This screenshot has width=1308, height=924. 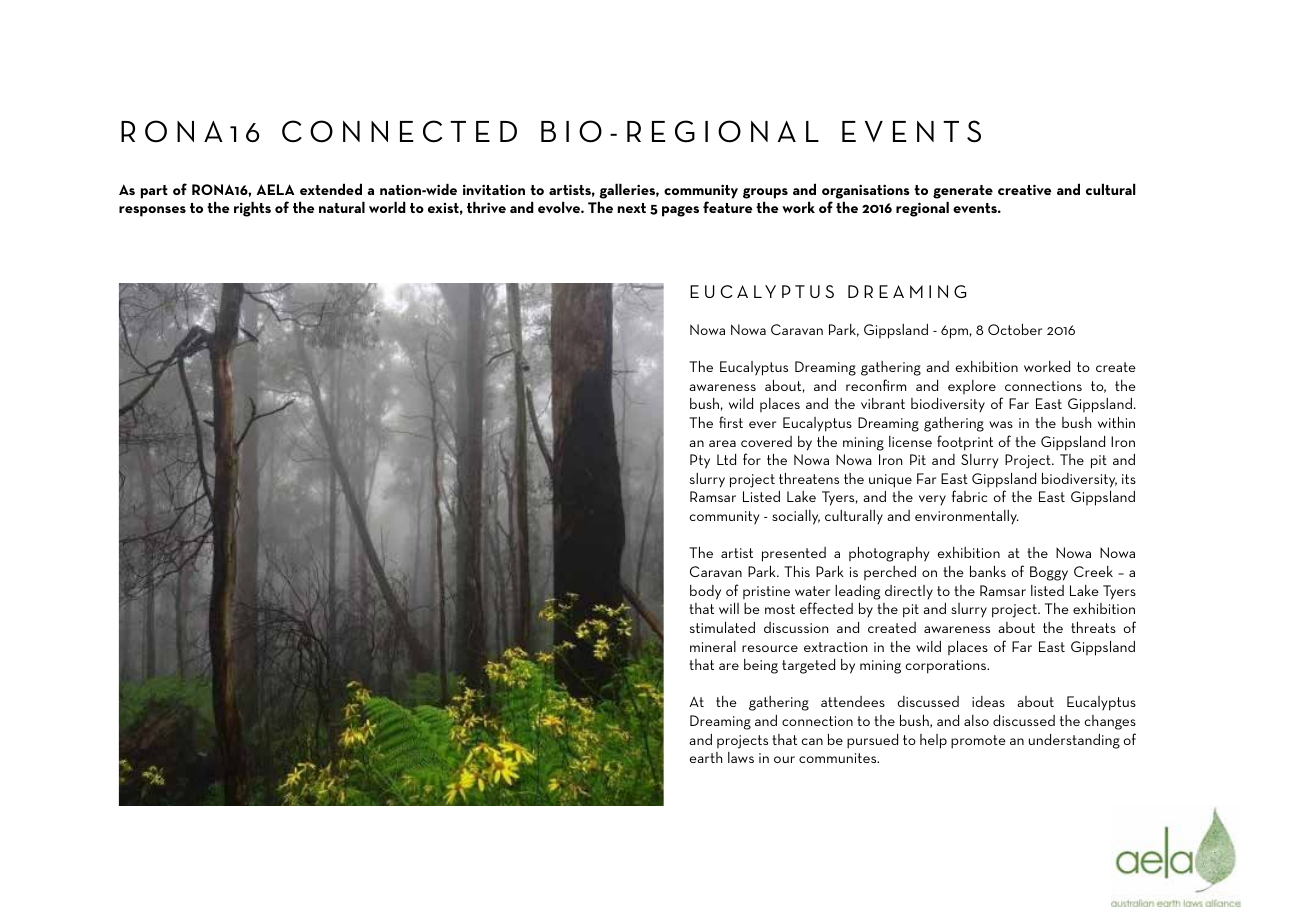 I want to click on rights, so click(x=252, y=209).
